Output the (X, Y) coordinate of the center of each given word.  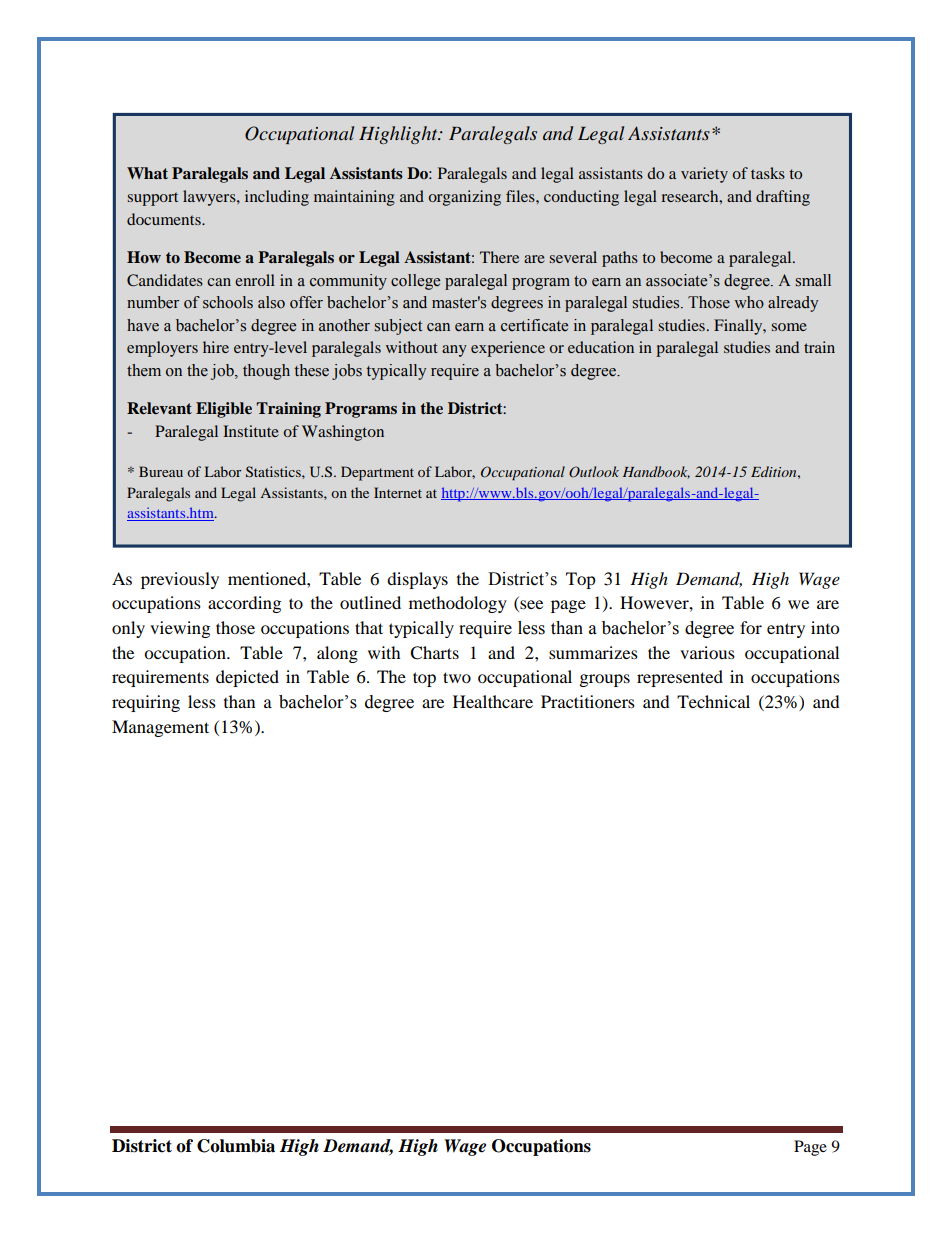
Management (160, 728)
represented (680, 678)
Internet (398, 492)
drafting (783, 198)
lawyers (210, 198)
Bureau (161, 471)
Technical (713, 701)
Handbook (656, 472)
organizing (464, 198)
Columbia (236, 1146)
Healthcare (493, 701)
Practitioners (588, 701)
